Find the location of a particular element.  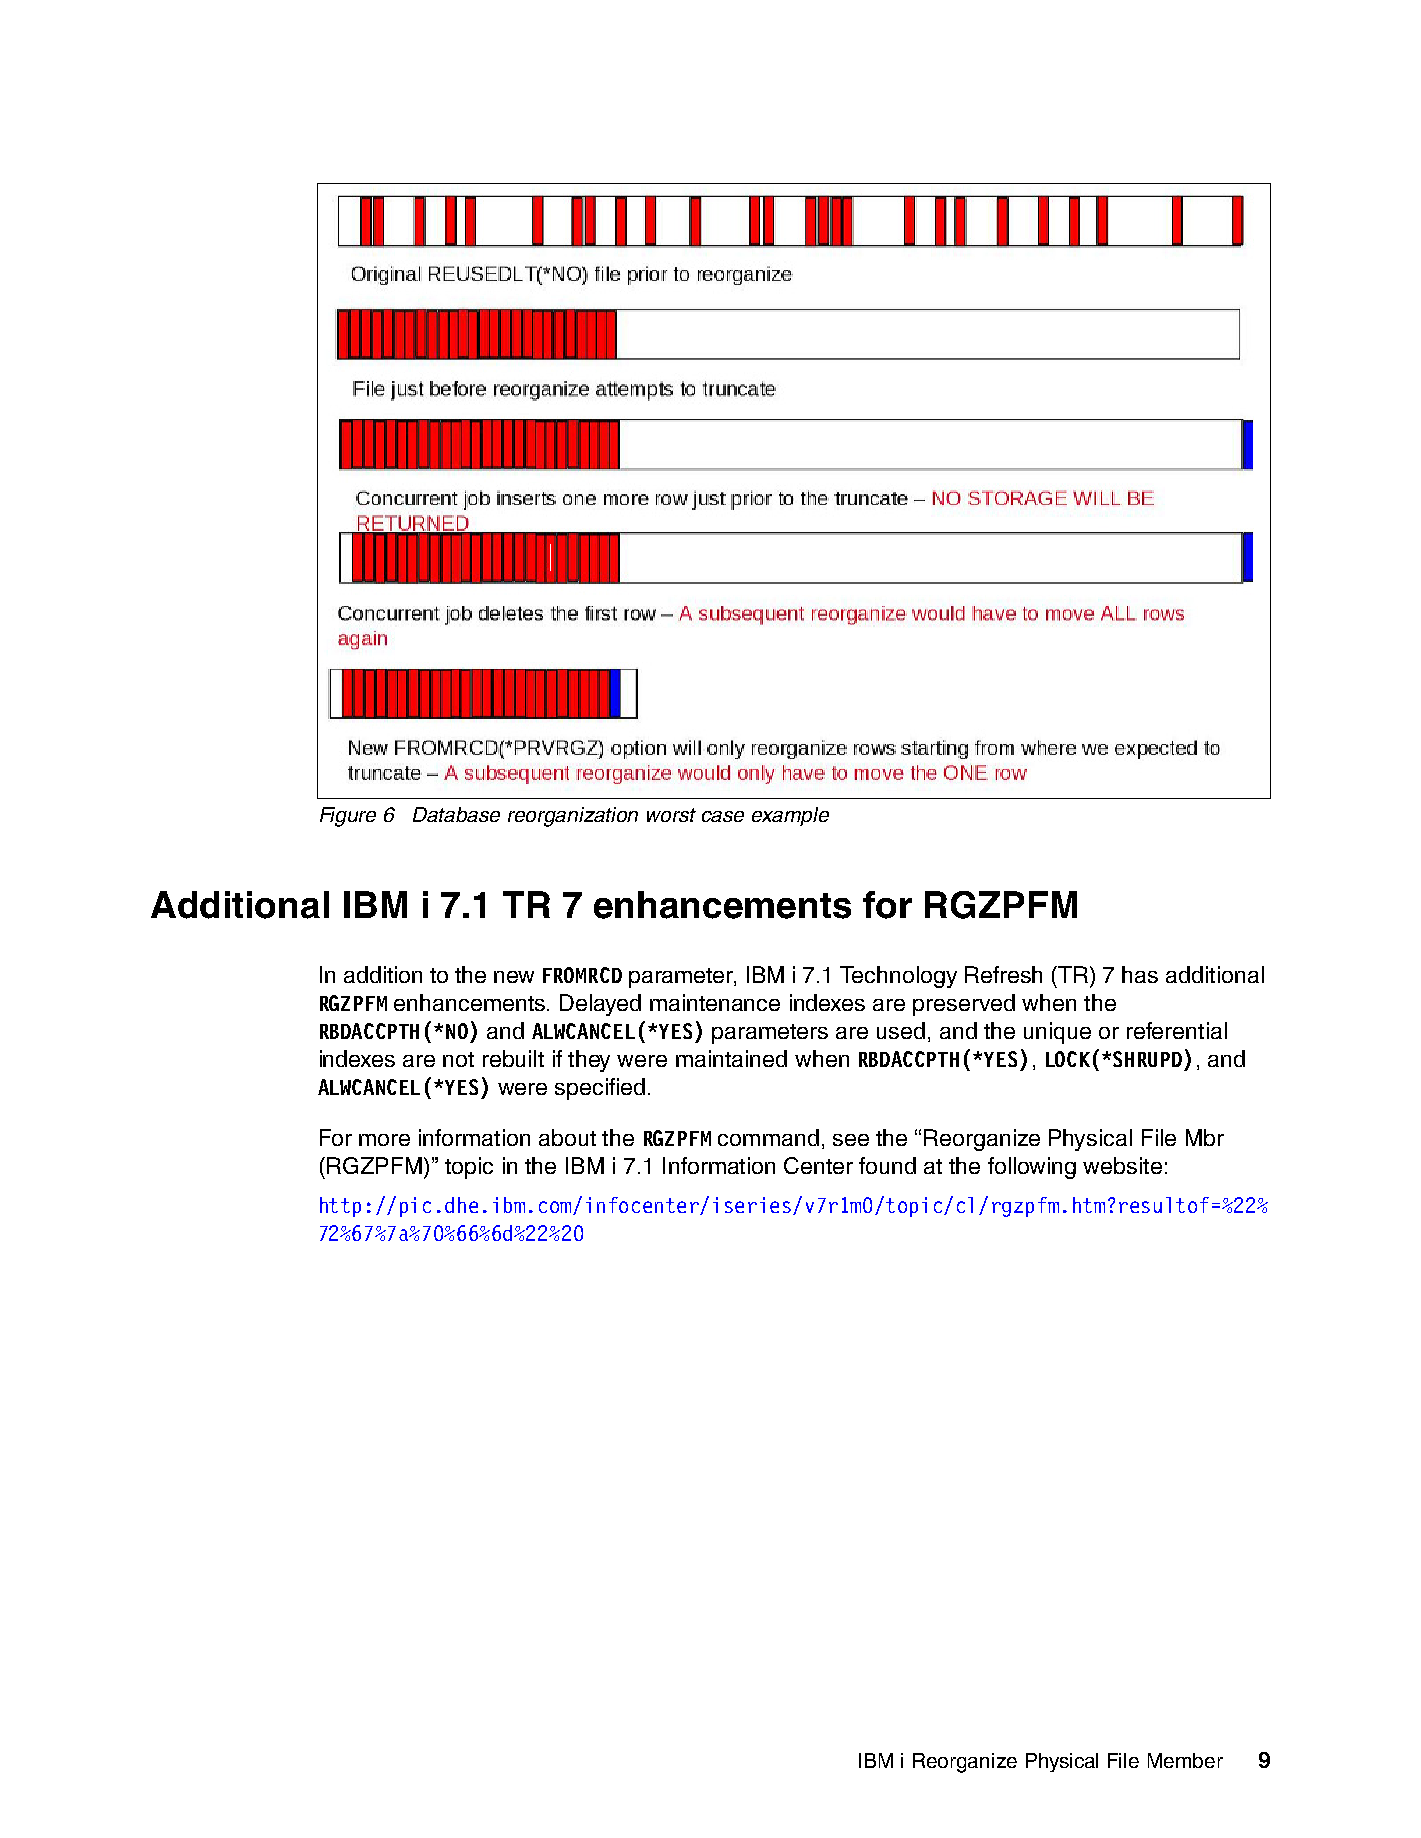

following is located at coordinates (1032, 1168).
